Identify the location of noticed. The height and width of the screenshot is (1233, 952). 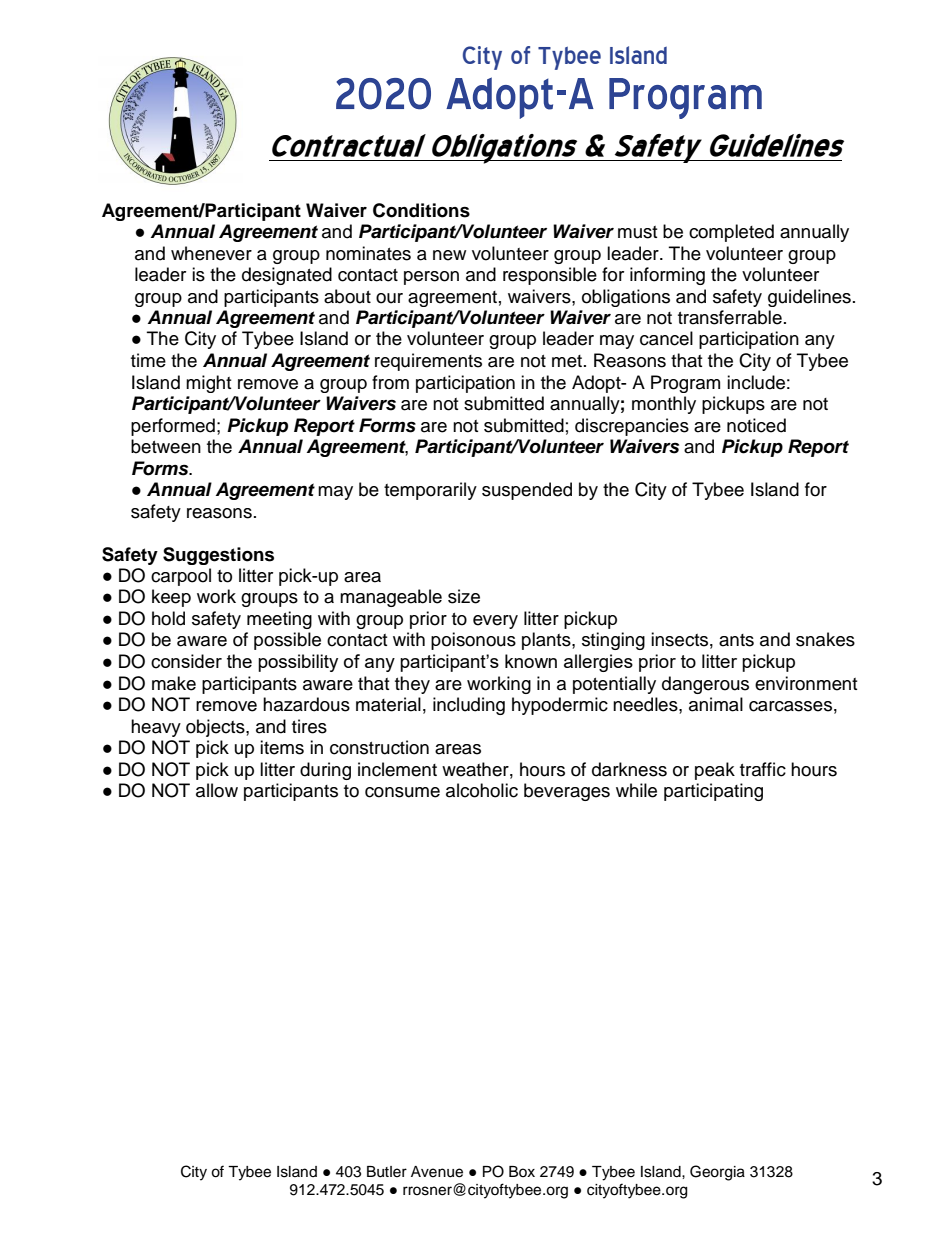
(756, 425).
